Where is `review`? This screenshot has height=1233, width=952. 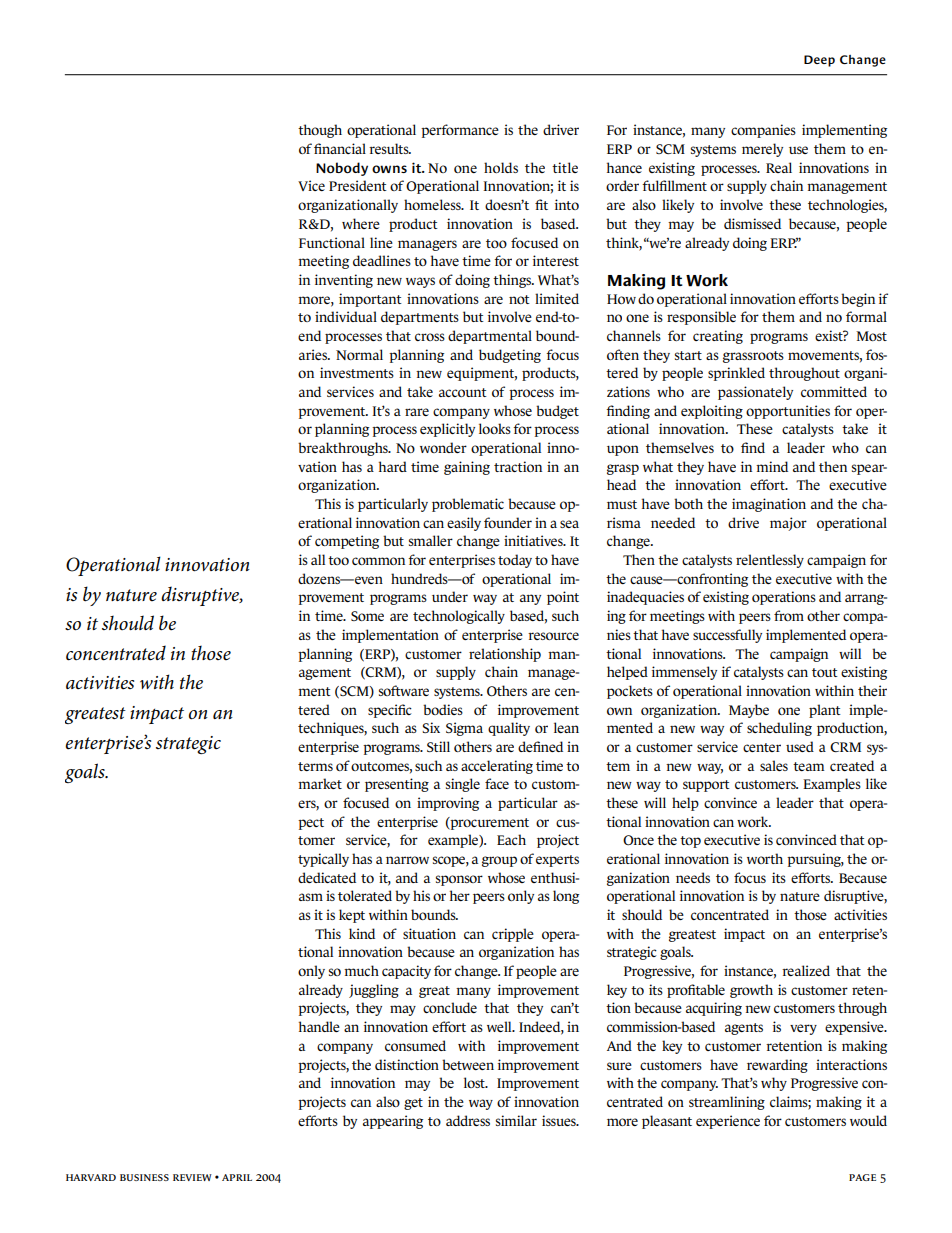 review is located at coordinates (192, 1177).
